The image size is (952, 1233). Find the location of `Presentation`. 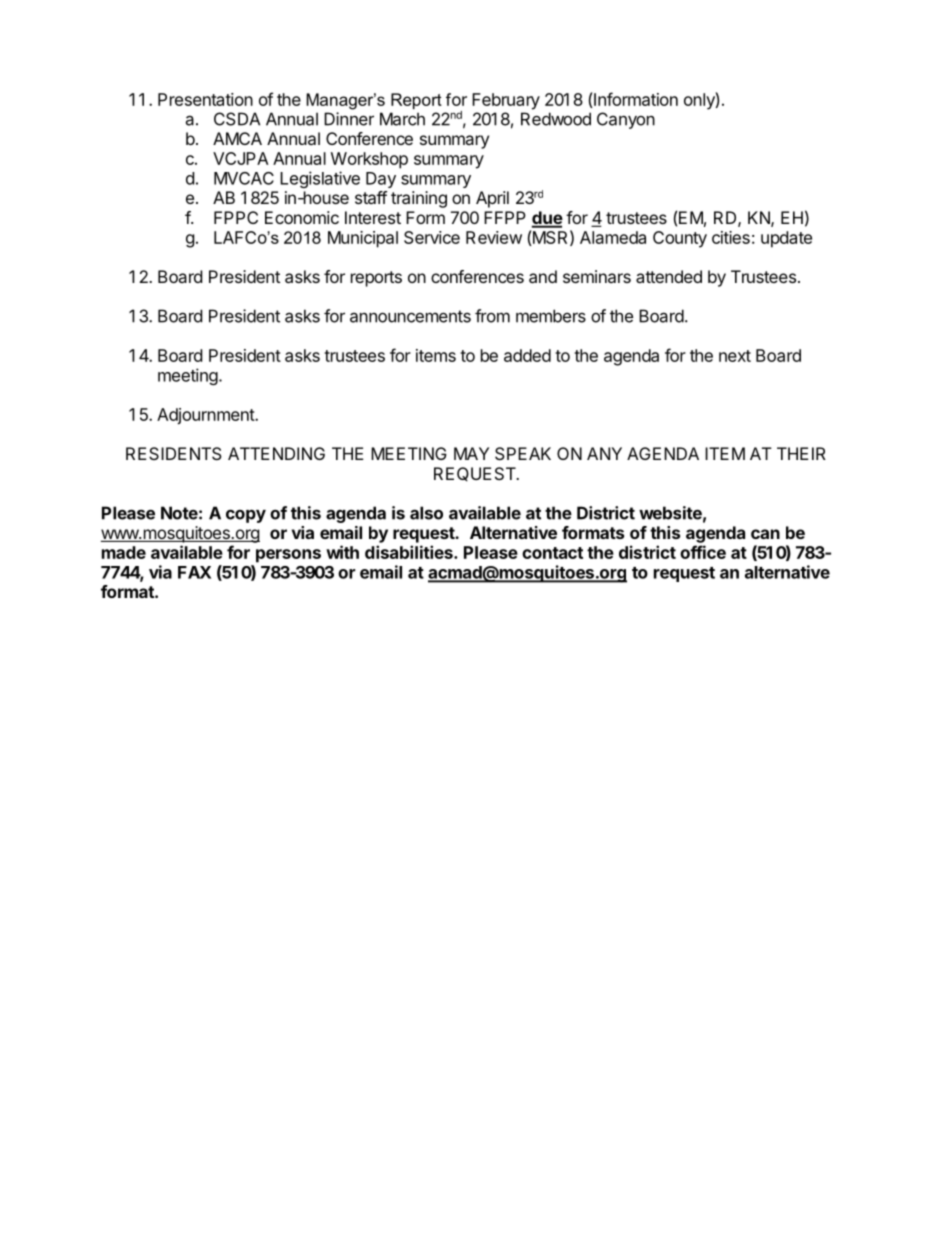

Presentation is located at coordinates (205, 99).
